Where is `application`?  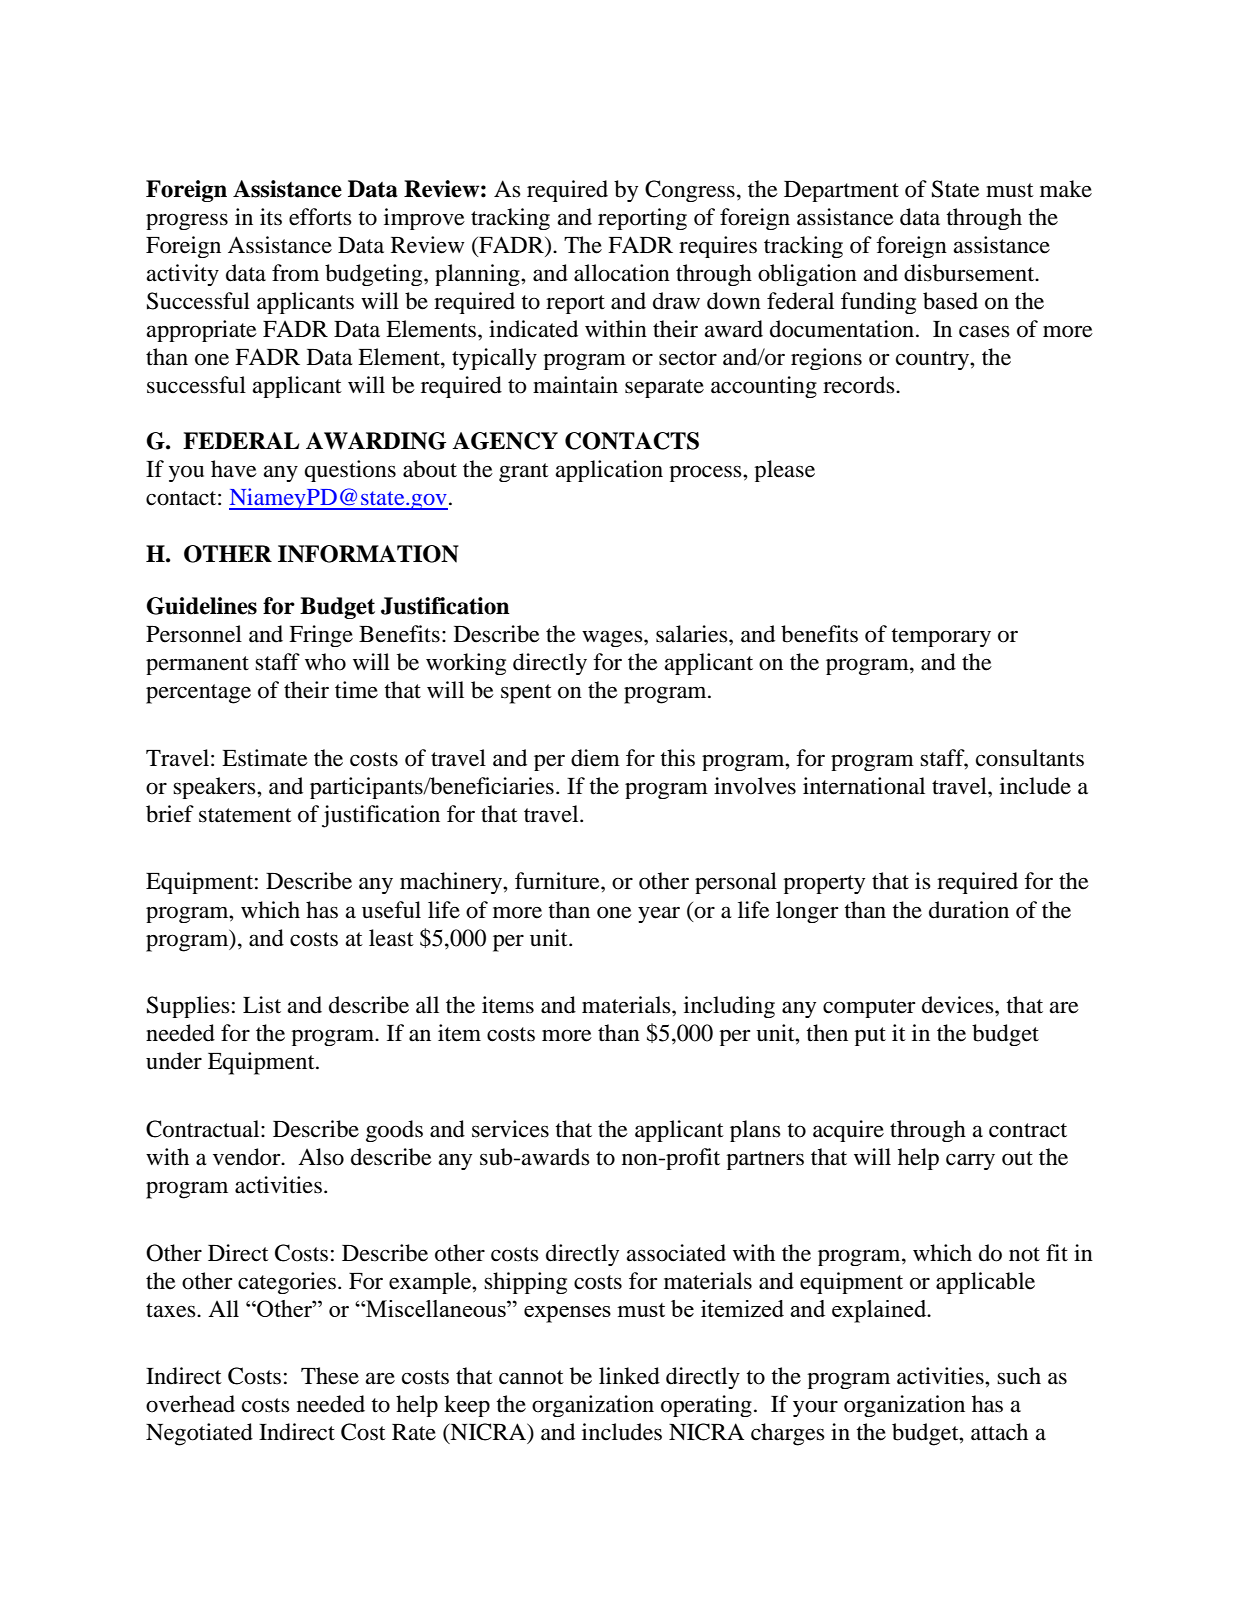
application is located at coordinates (609, 471).
